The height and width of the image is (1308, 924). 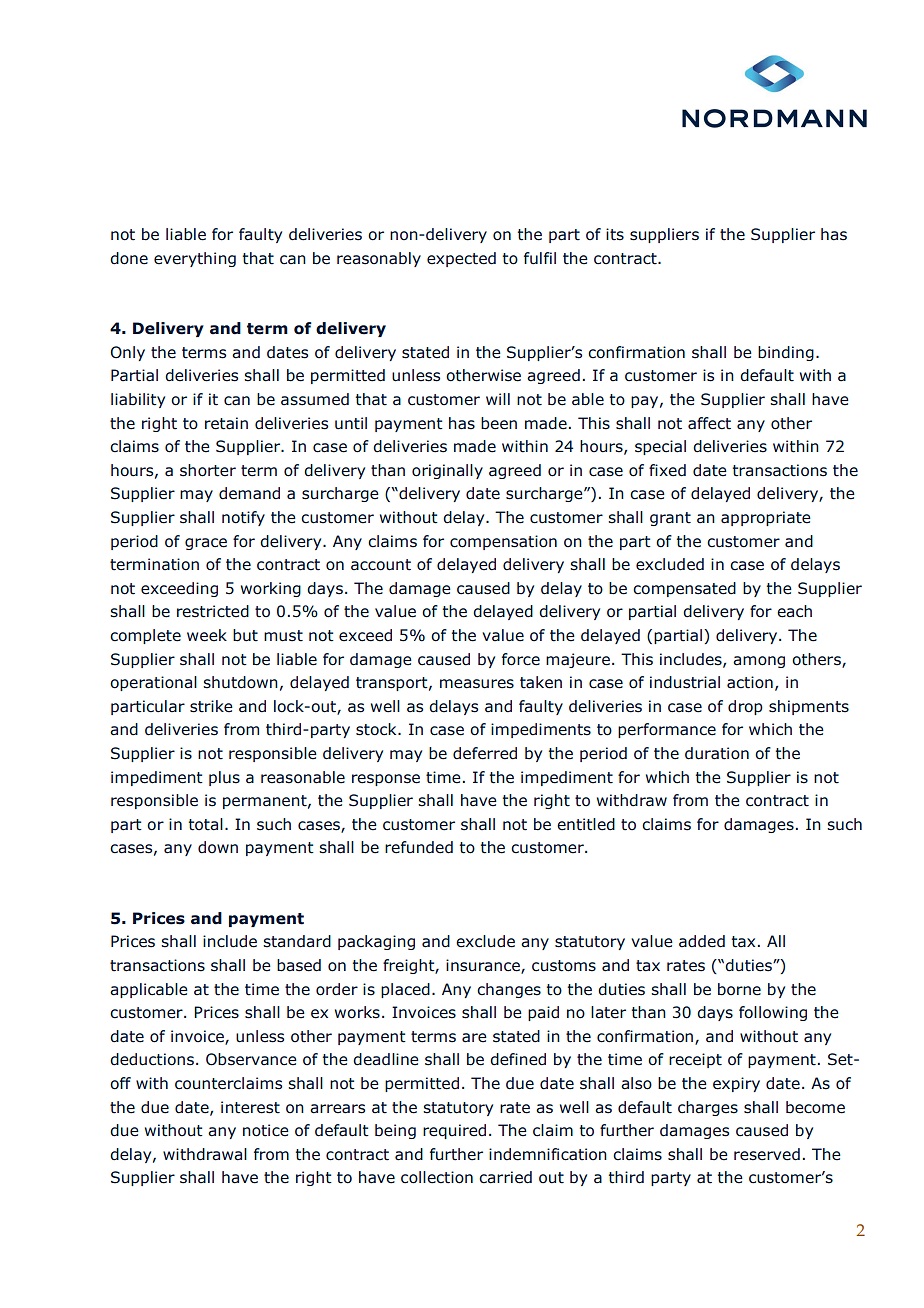 What do you see at coordinates (615, 234) in the image?
I see `its` at bounding box center [615, 234].
